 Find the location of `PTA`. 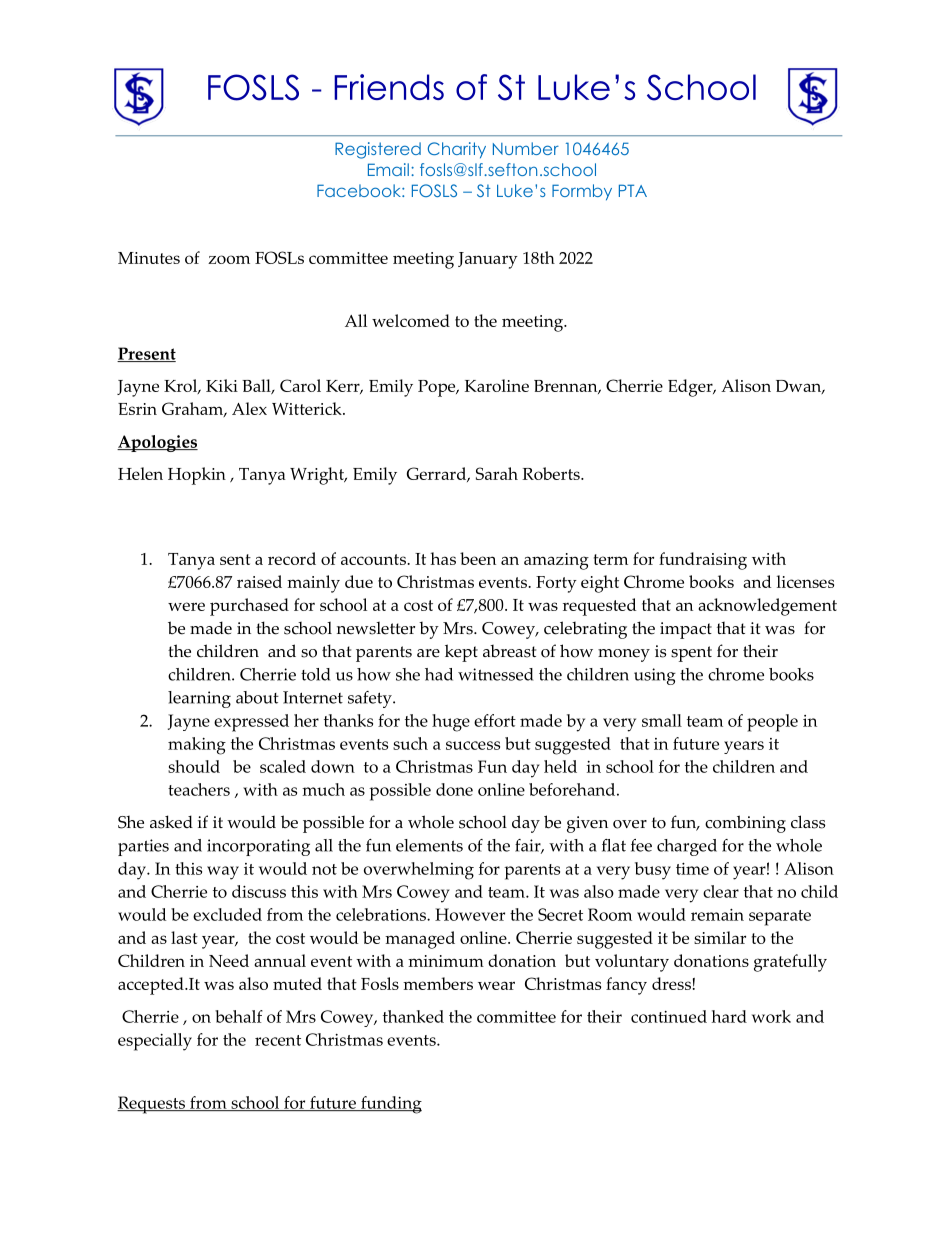

PTA is located at coordinates (633, 190).
